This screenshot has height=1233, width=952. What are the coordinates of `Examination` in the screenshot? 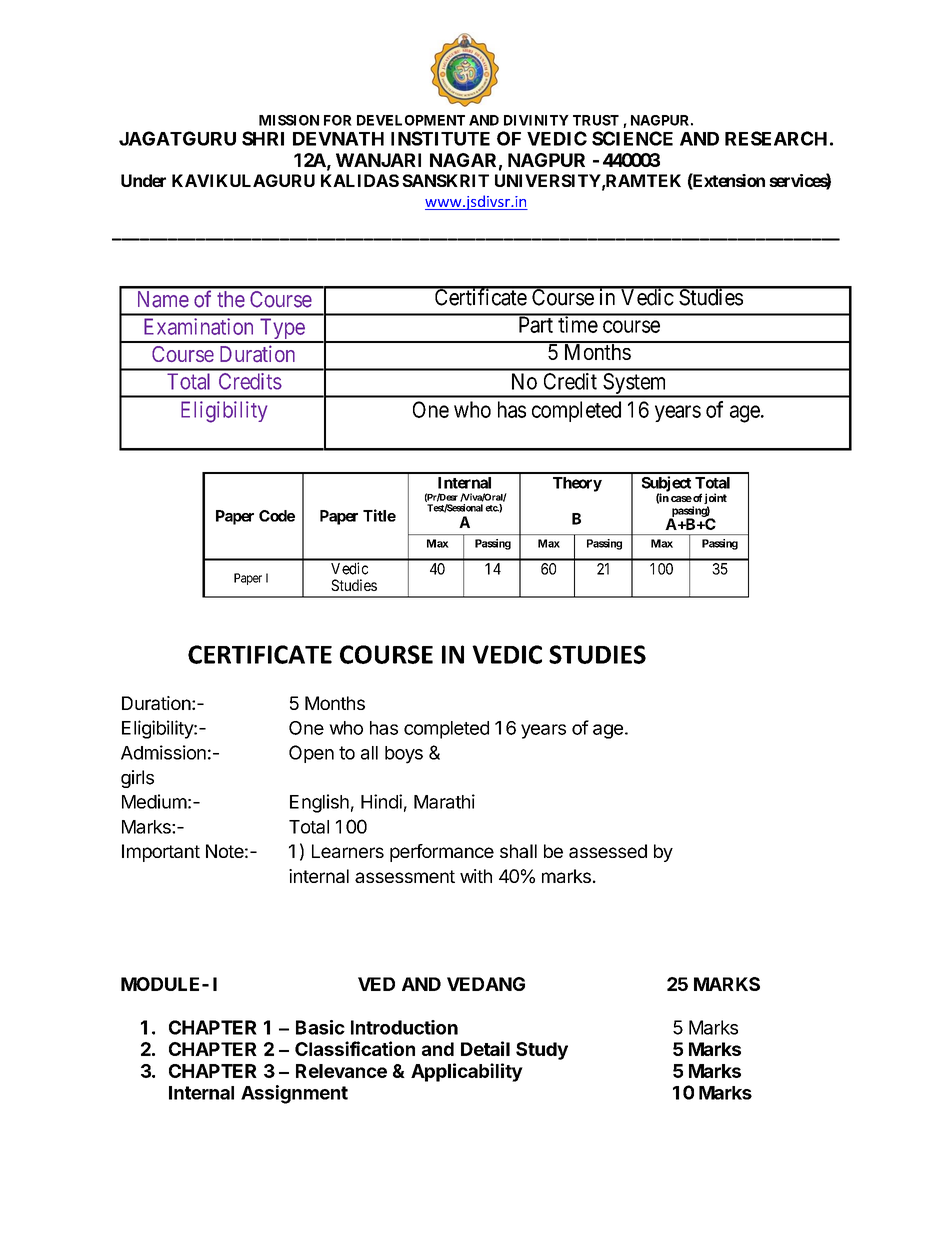 It's located at (198, 326).
